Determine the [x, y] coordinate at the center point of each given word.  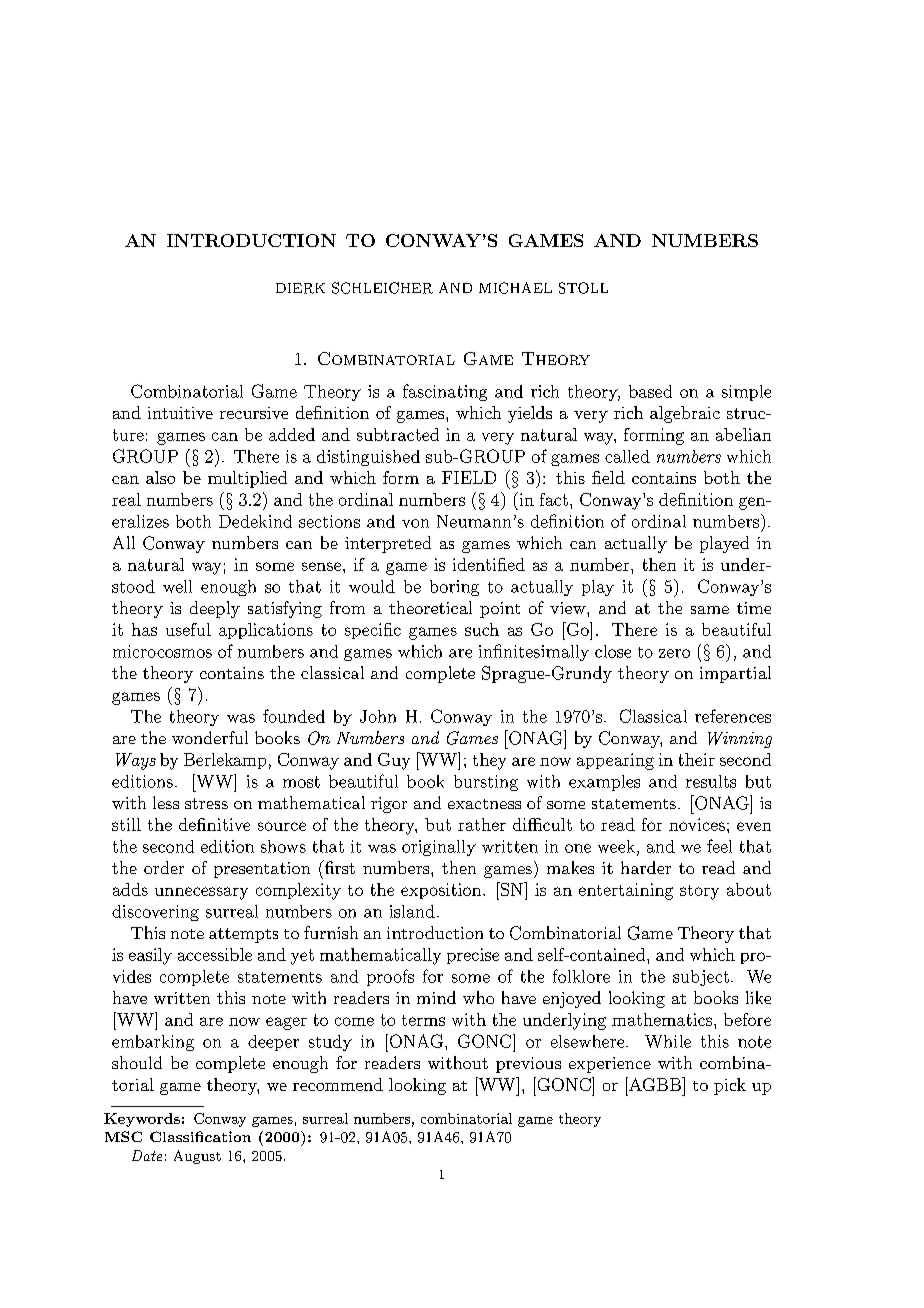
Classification [200, 1136]
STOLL [583, 288]
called [627, 456]
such [482, 629]
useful [188, 629]
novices [697, 824]
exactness [484, 804]
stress [206, 803]
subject [701, 978]
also [160, 477]
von [415, 523]
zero [674, 653]
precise [473, 956]
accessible [215, 954]
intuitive [180, 413]
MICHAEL [515, 288]
